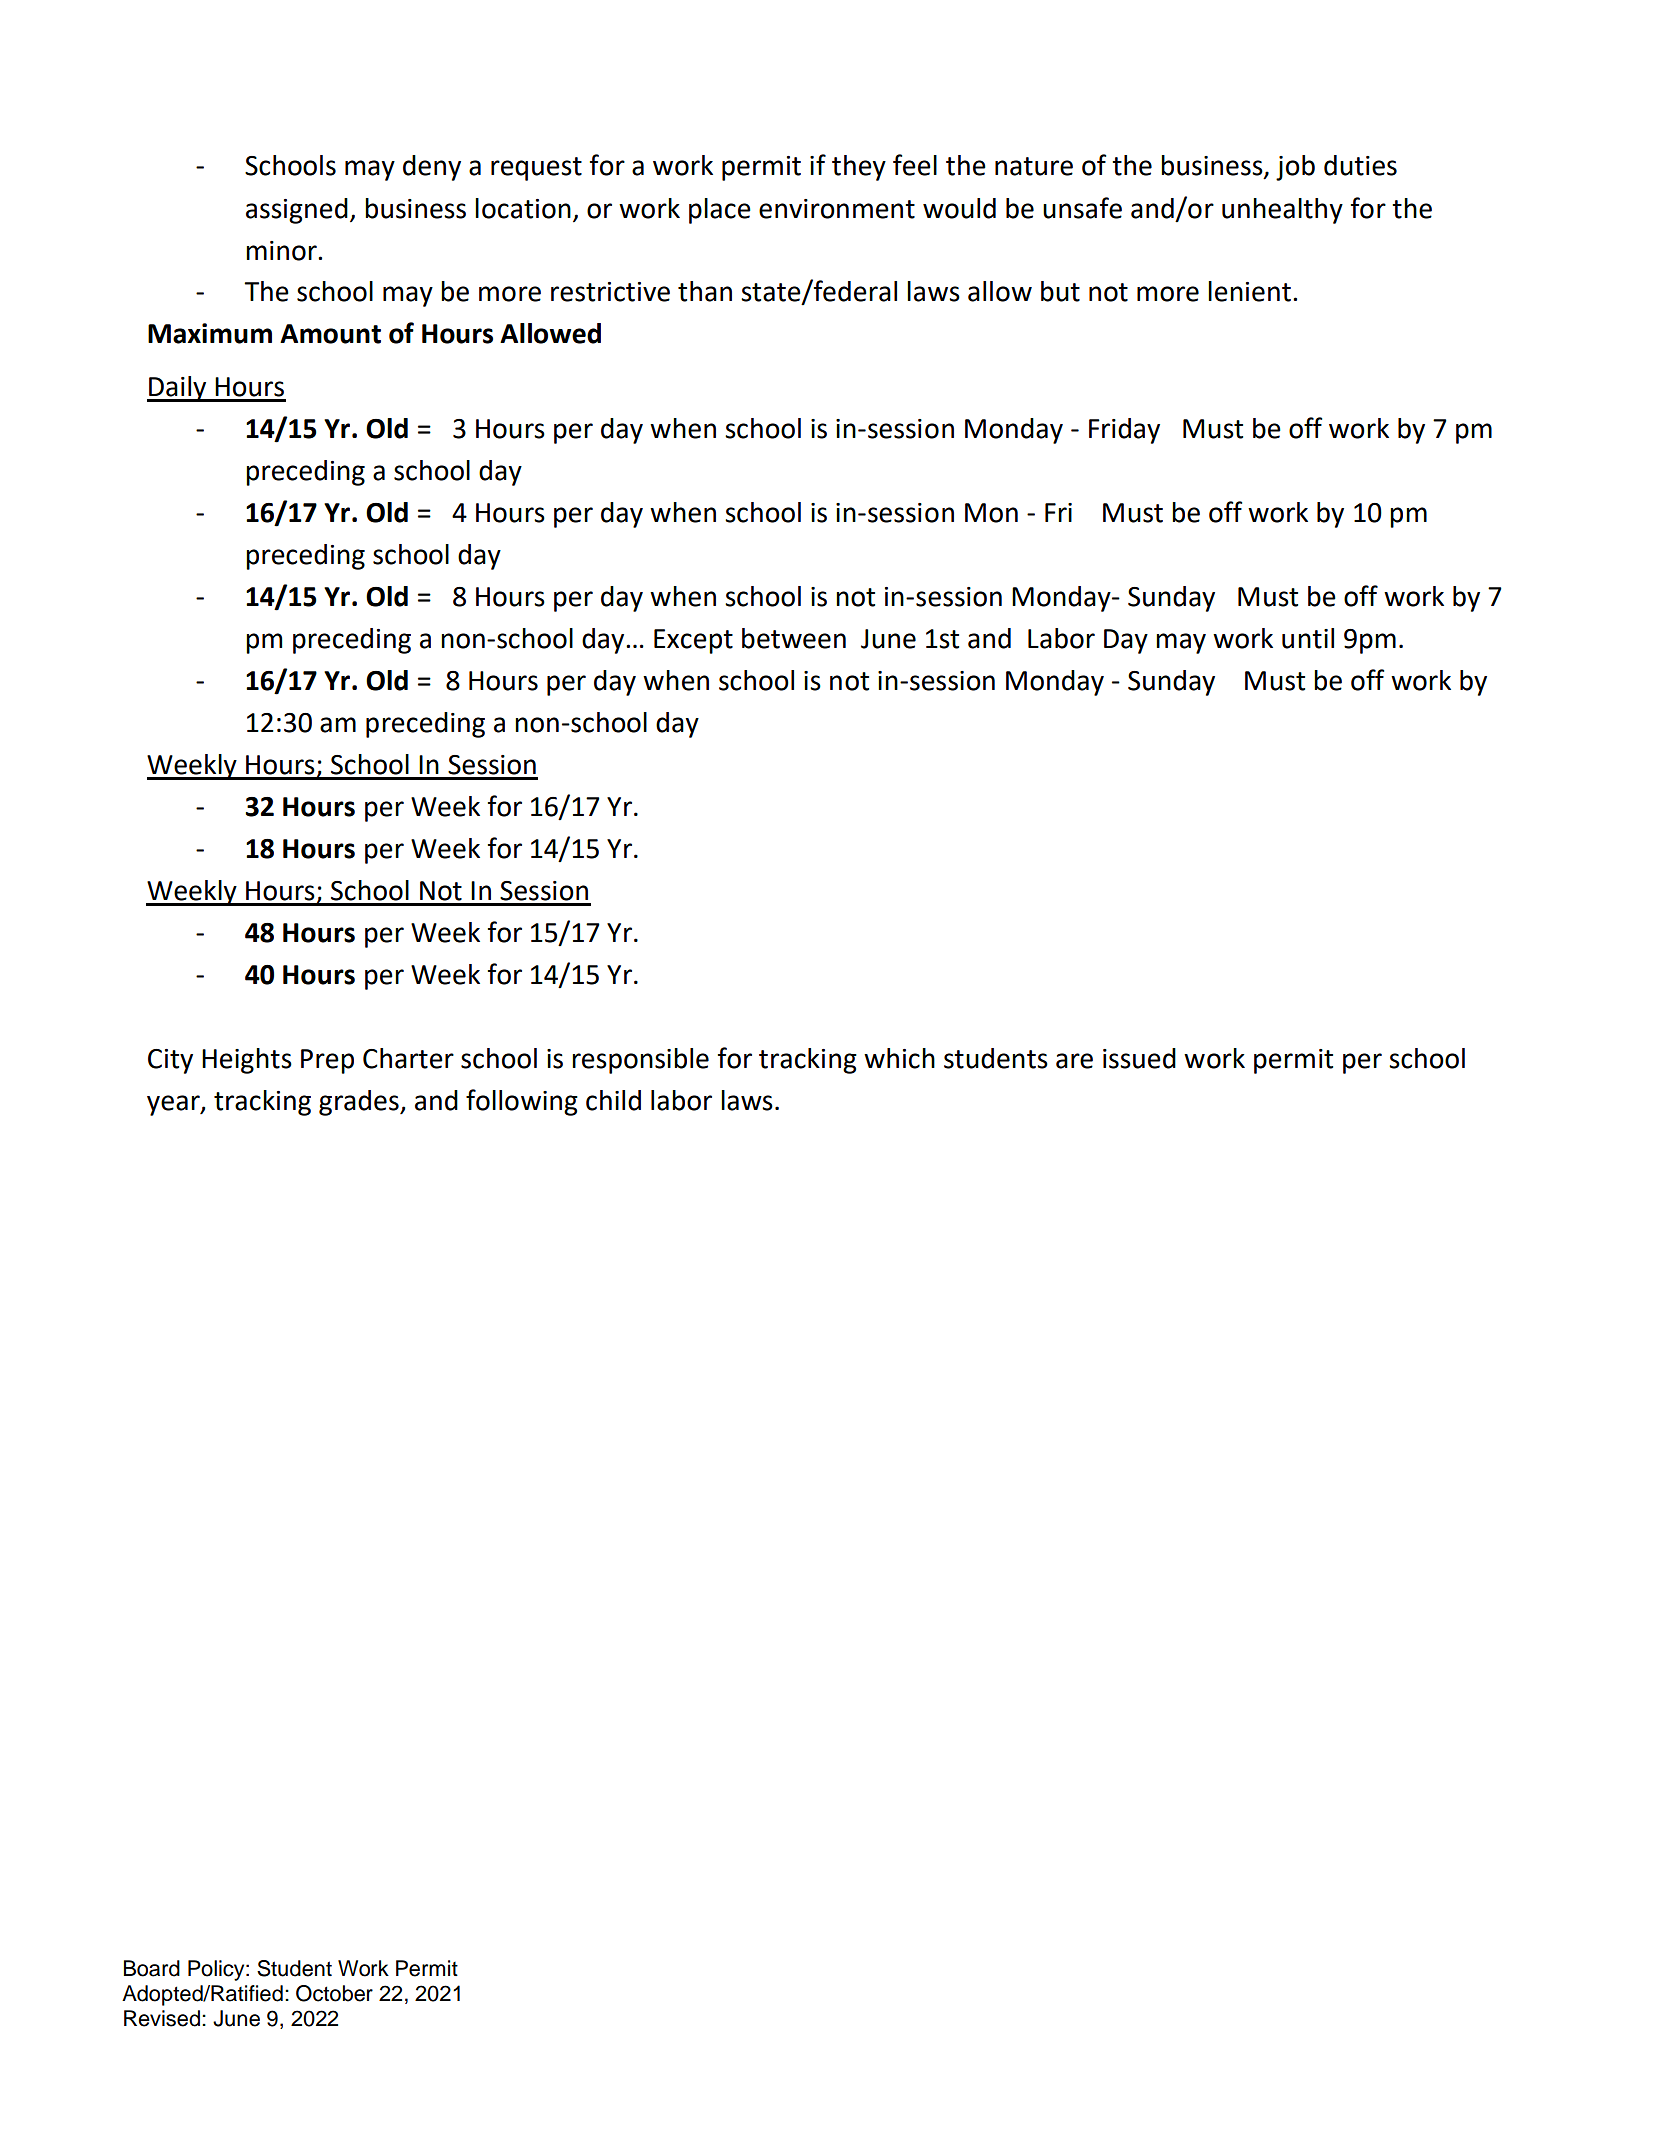 This screenshot has width=1664, height=2153. I want to click on until, so click(1308, 638).
